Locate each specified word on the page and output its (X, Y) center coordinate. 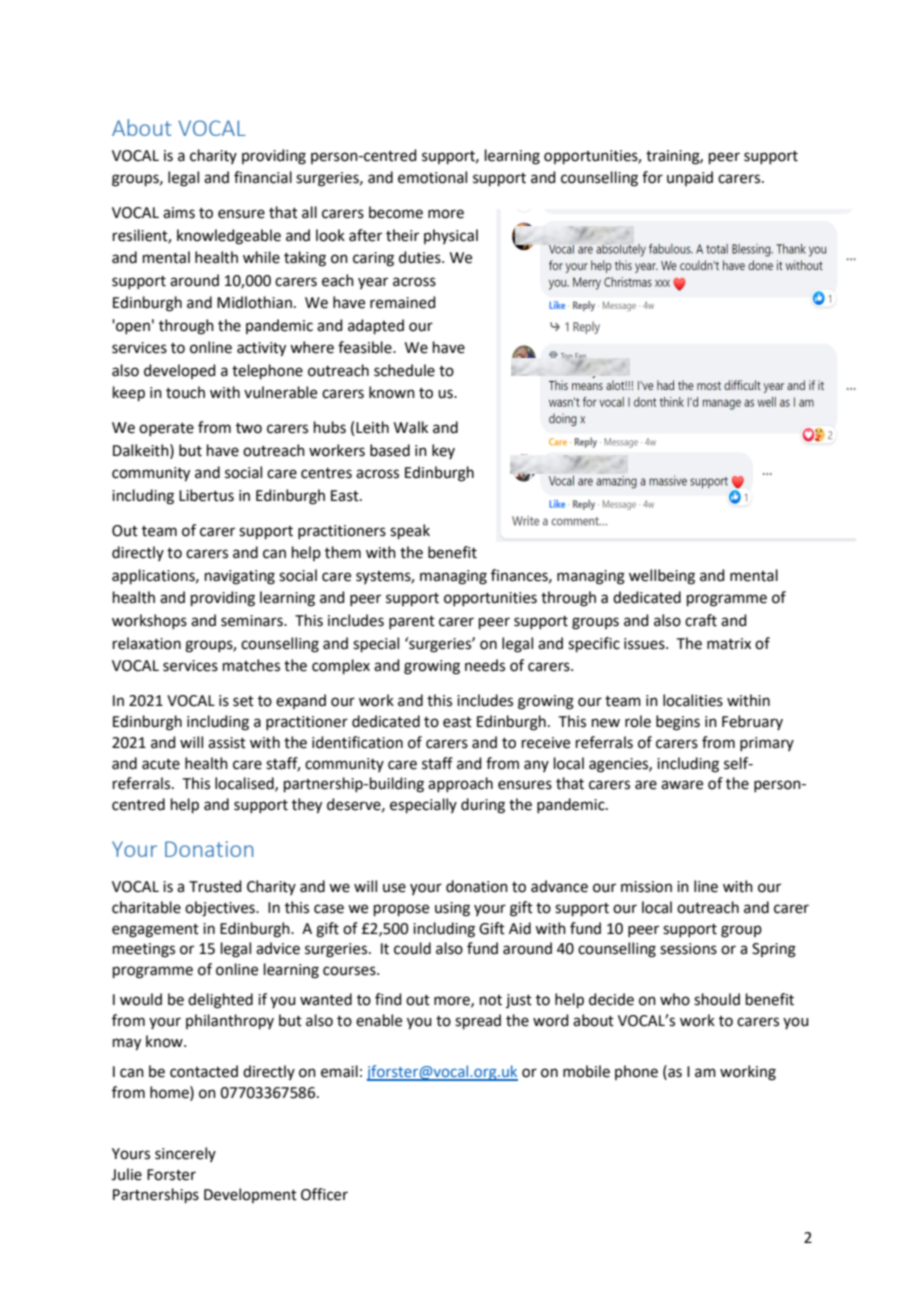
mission (646, 887)
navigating (240, 577)
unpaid (690, 178)
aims (179, 213)
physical (451, 236)
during (483, 806)
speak (410, 531)
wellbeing (662, 577)
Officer (324, 1194)
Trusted (215, 886)
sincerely (185, 1154)
